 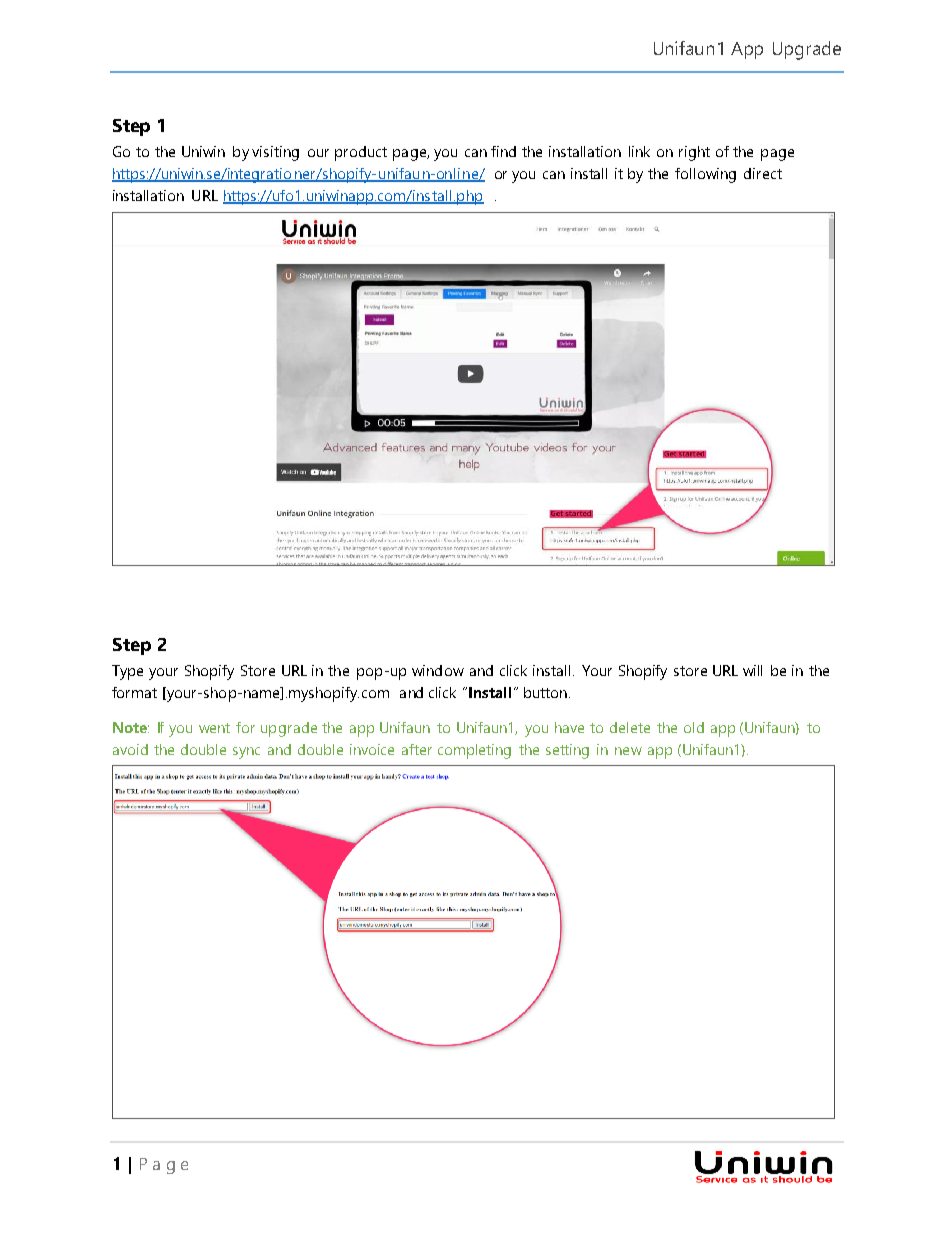 What do you see at coordinates (752, 670) in the page?
I see `will` at bounding box center [752, 670].
